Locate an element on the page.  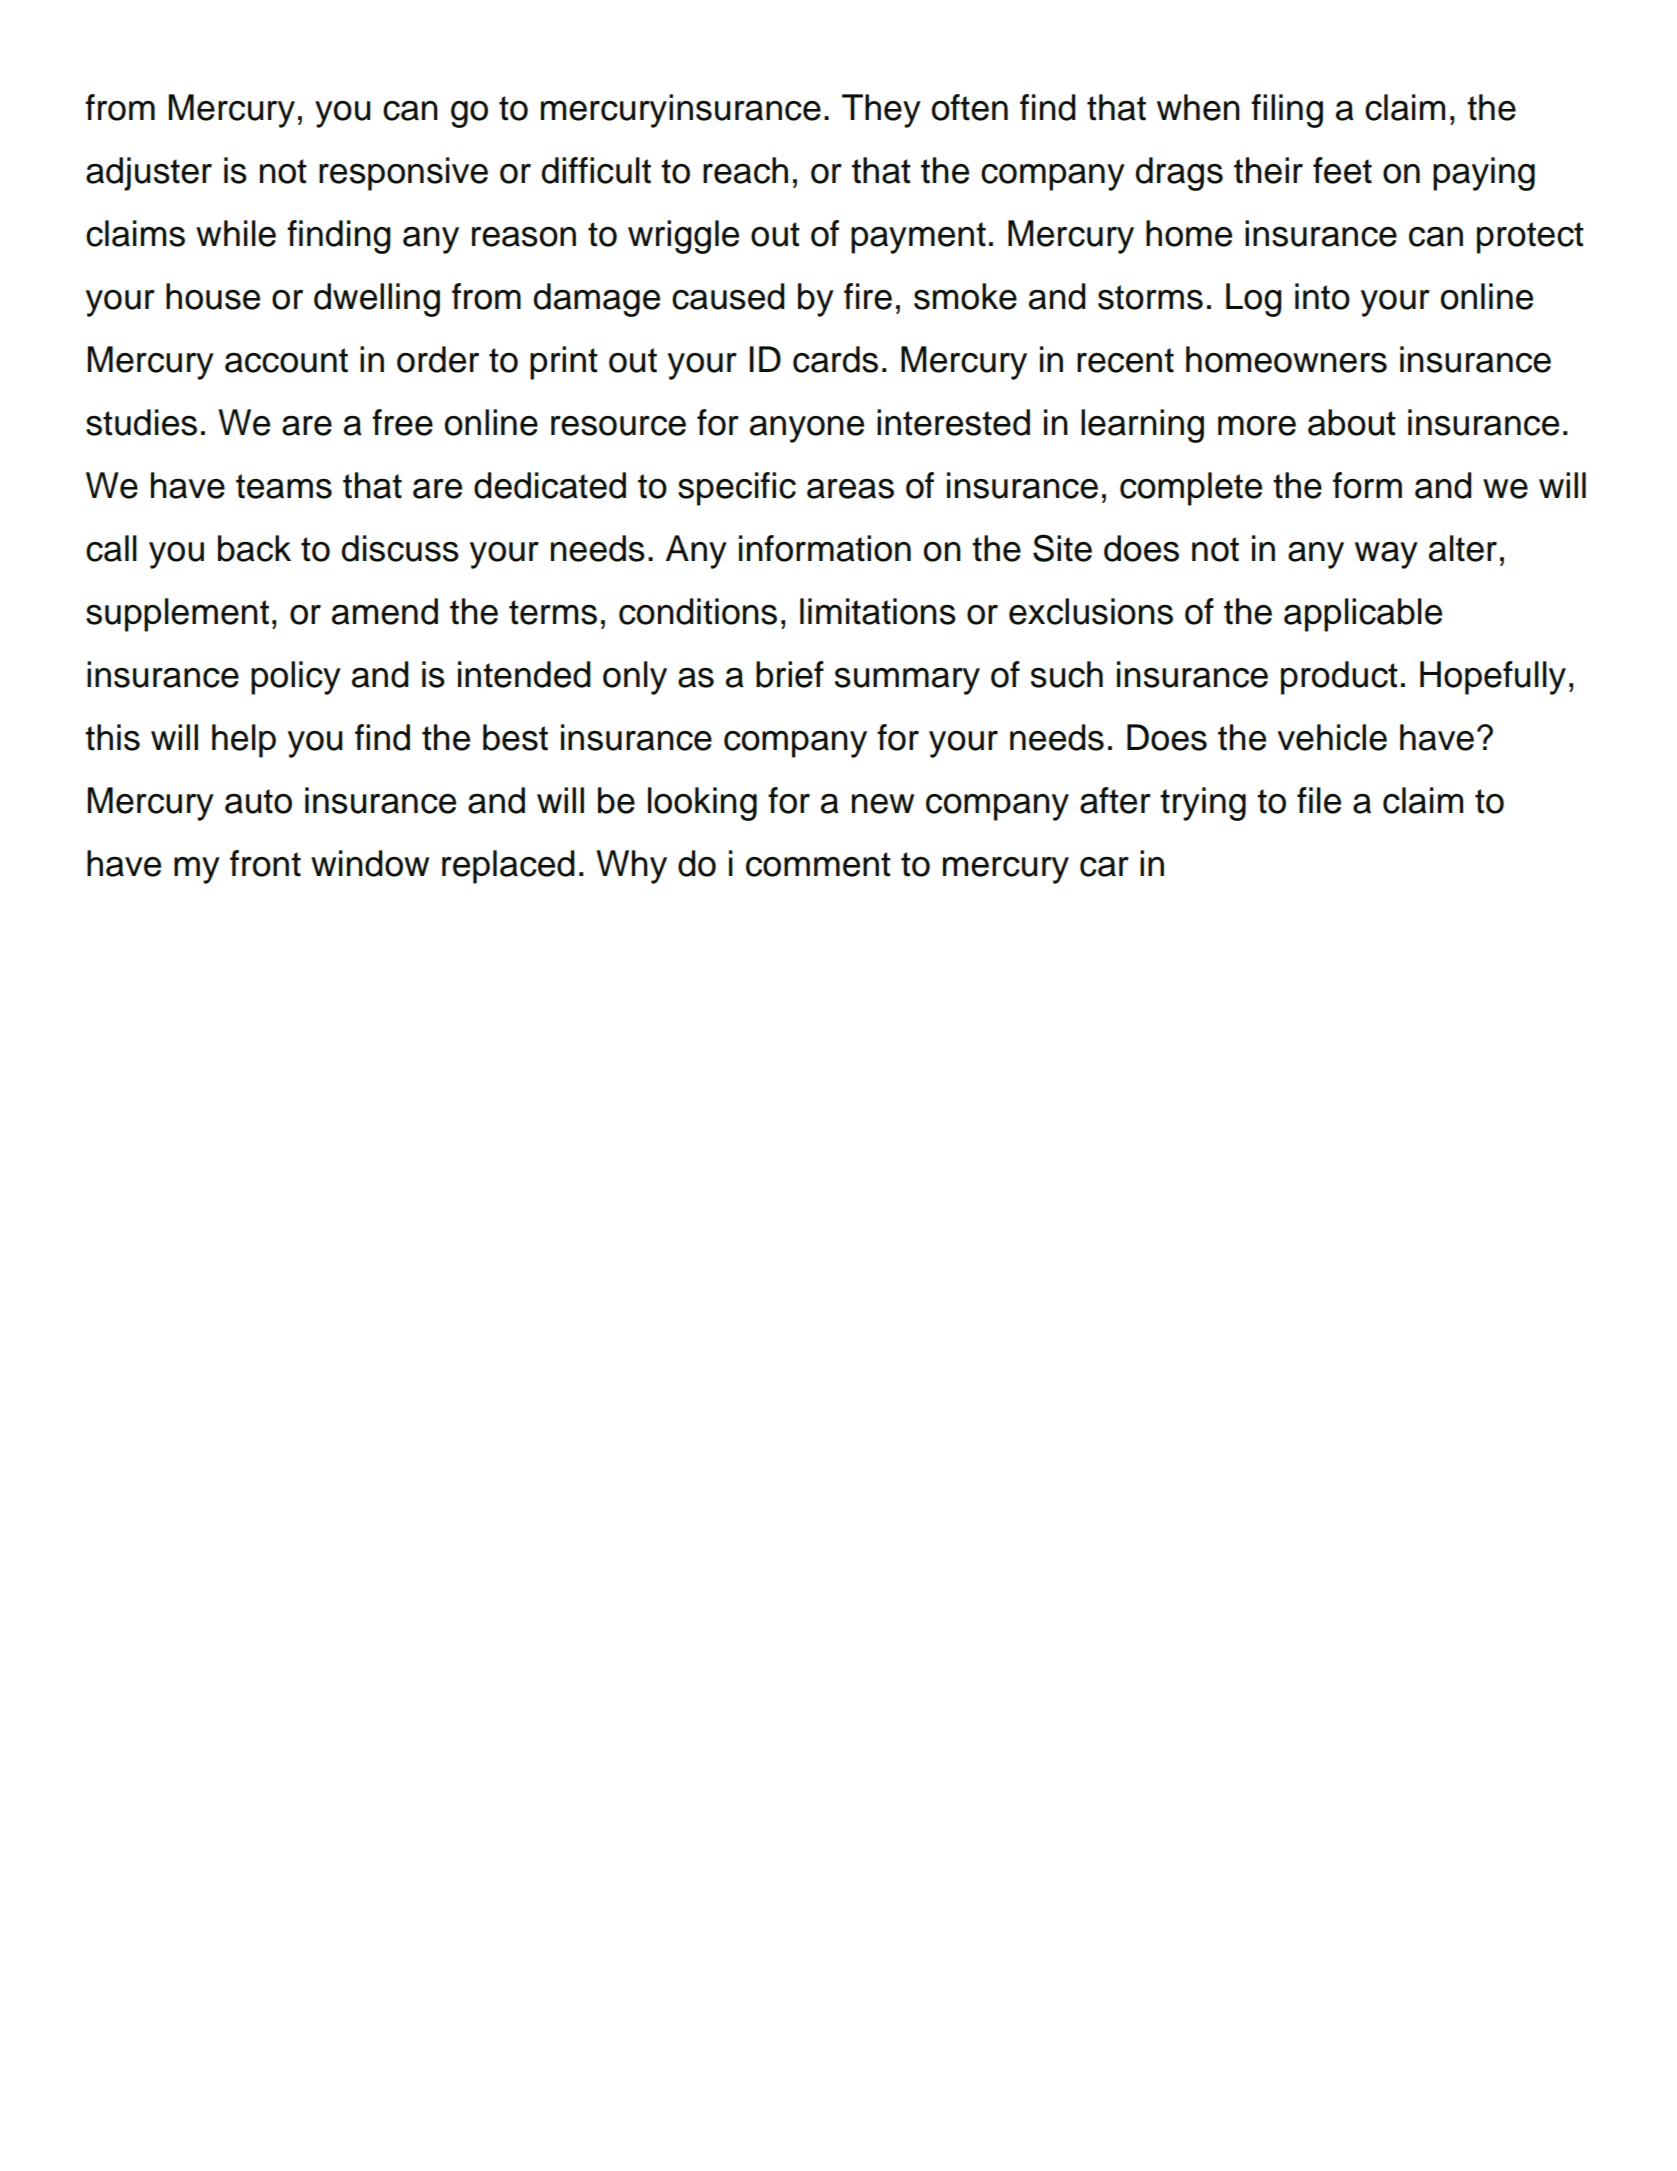
filing is located at coordinates (1287, 111).
